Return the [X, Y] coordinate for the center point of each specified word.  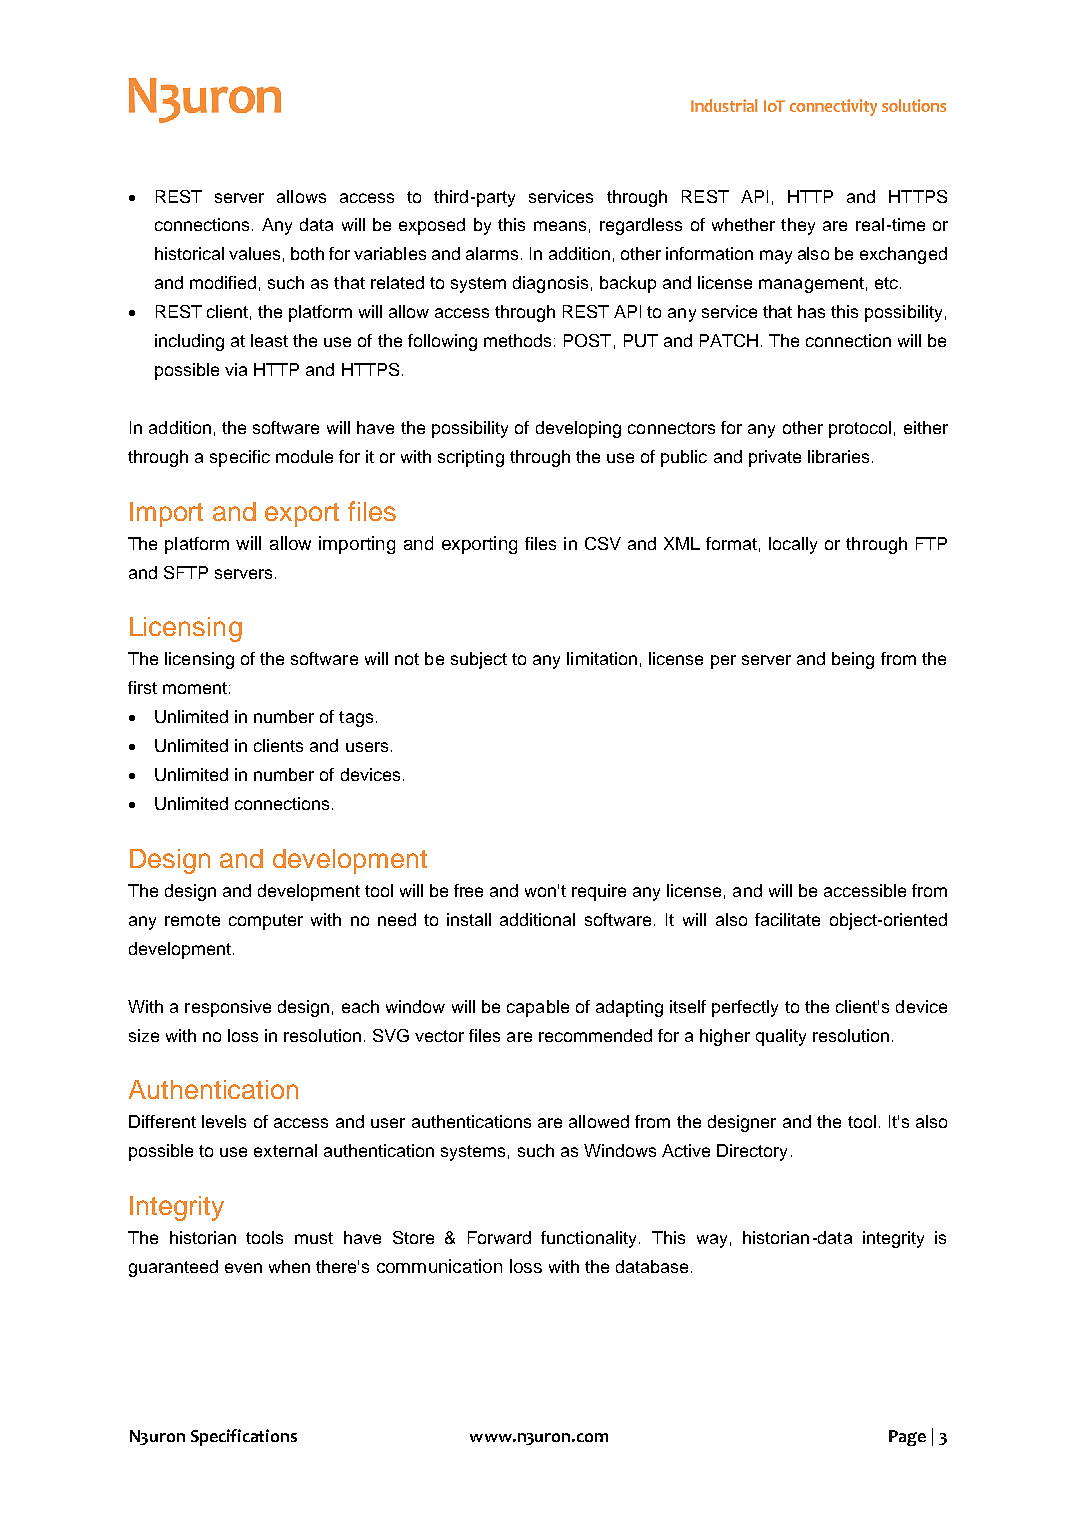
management [811, 285]
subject [479, 660]
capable [538, 1008]
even [243, 1268]
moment [195, 688]
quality [781, 1037]
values [254, 253]
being [853, 660]
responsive [228, 1008]
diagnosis [550, 284]
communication [439, 1266]
